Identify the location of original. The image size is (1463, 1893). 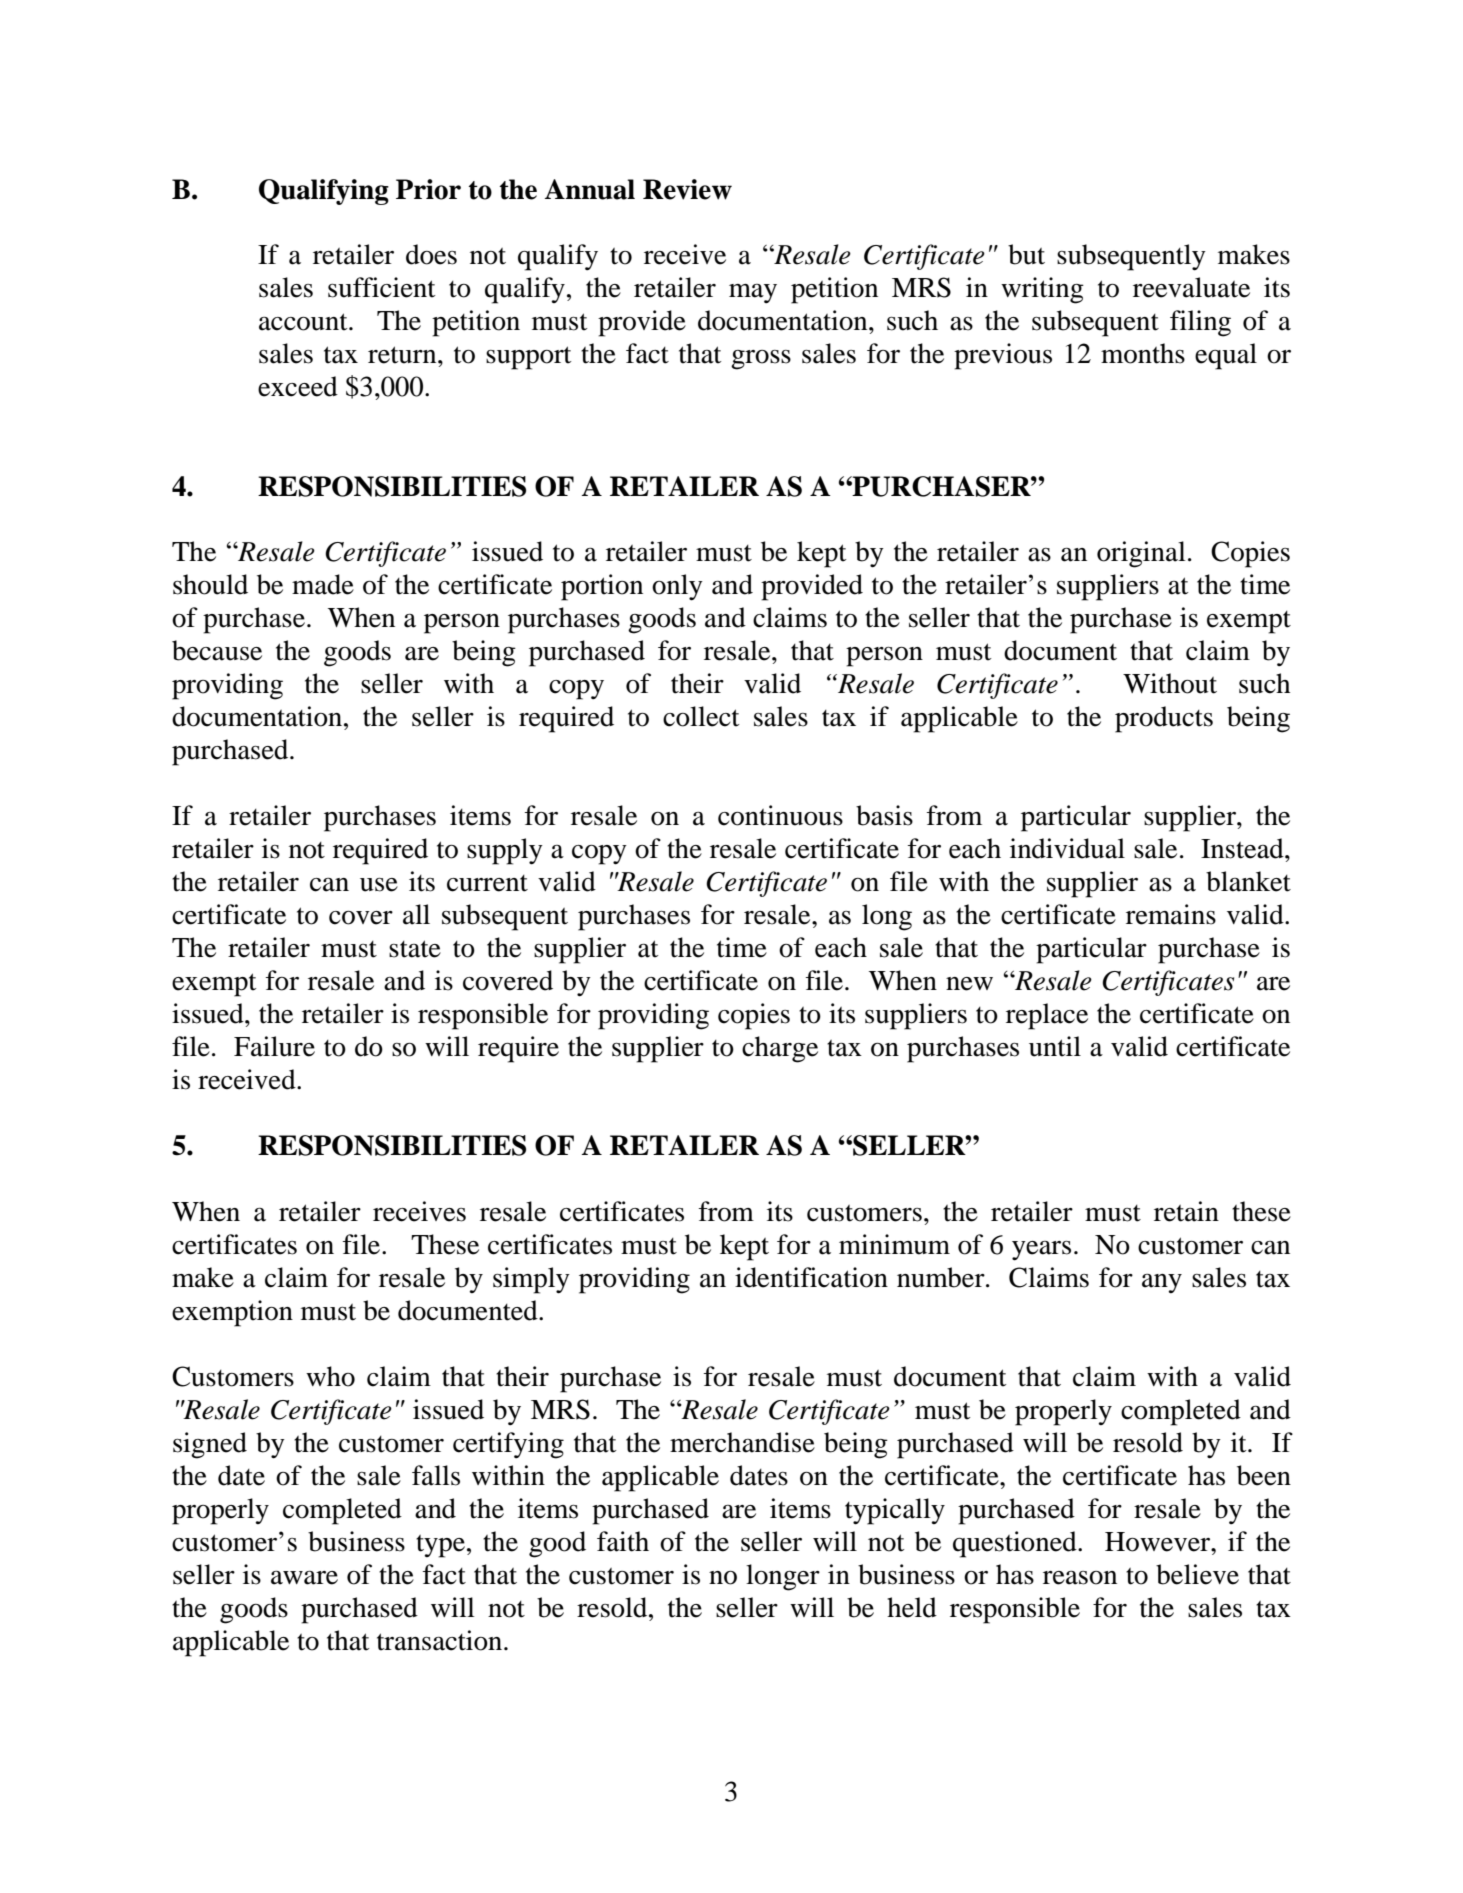
(1141, 554).
